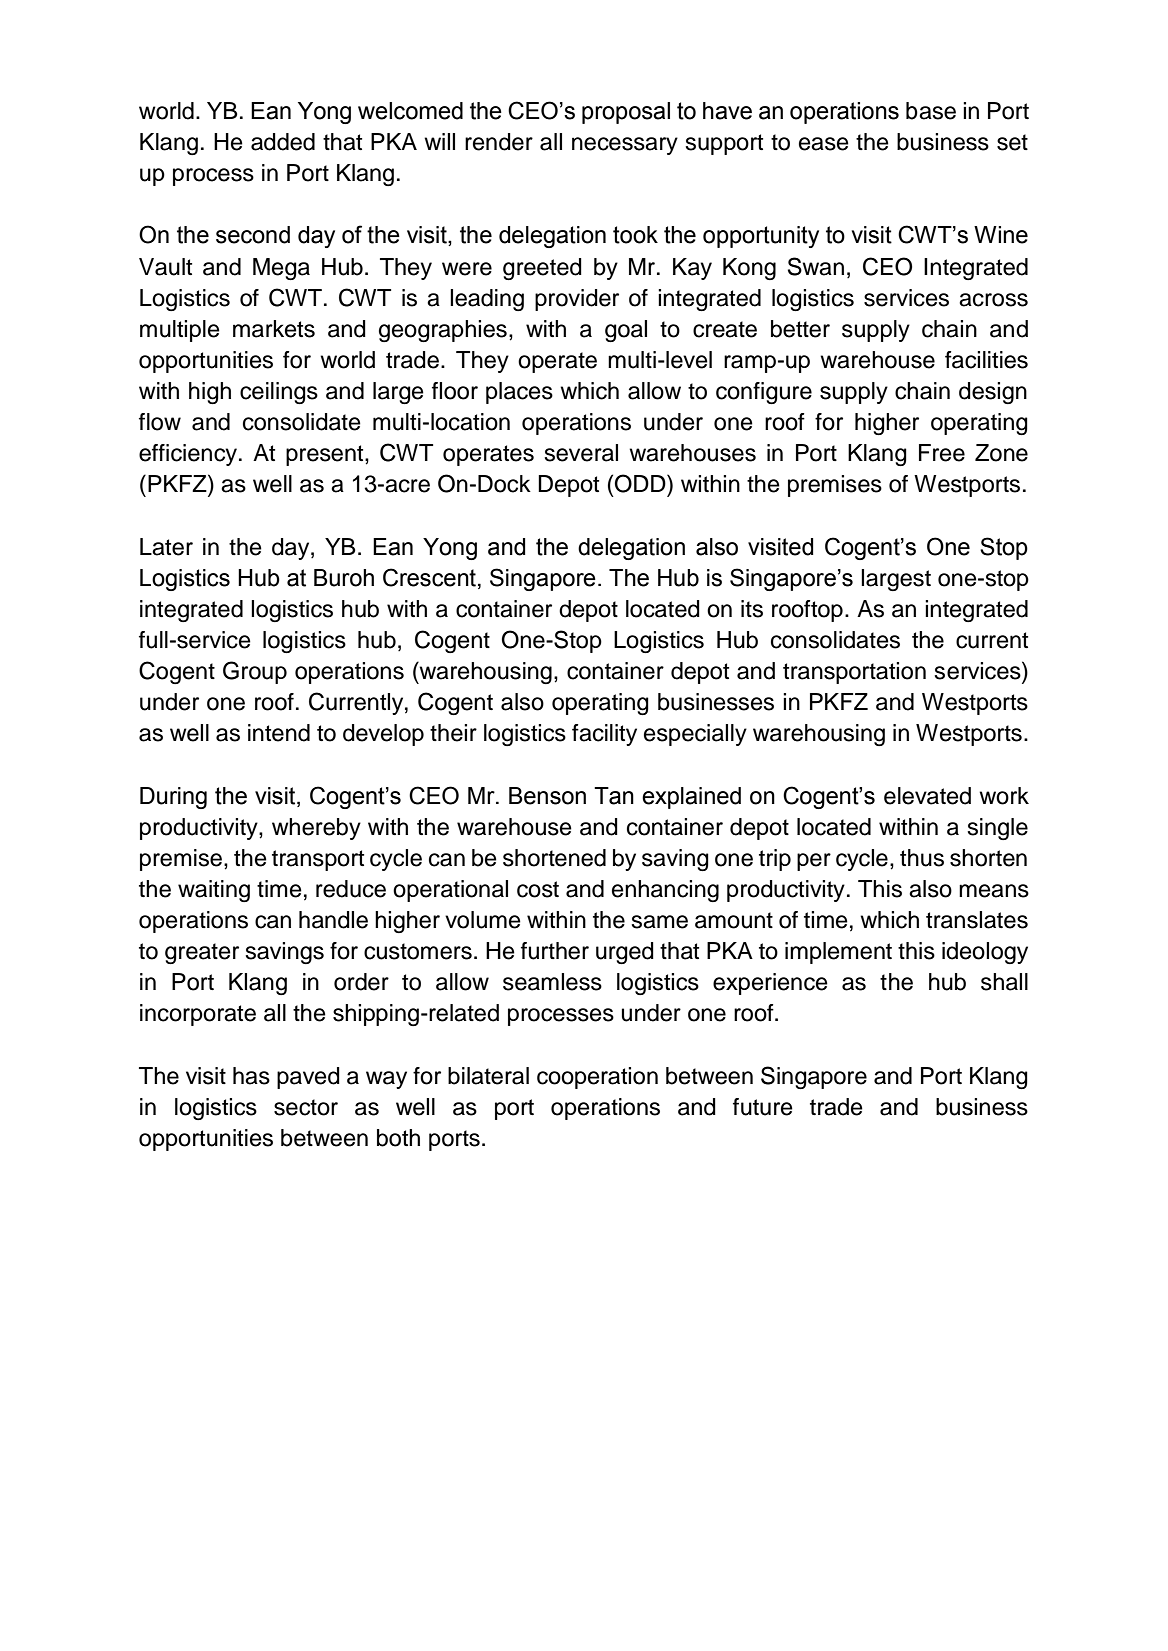 Image resolution: width=1168 pixels, height=1651 pixels. What do you see at coordinates (752, 609) in the screenshot?
I see `its` at bounding box center [752, 609].
